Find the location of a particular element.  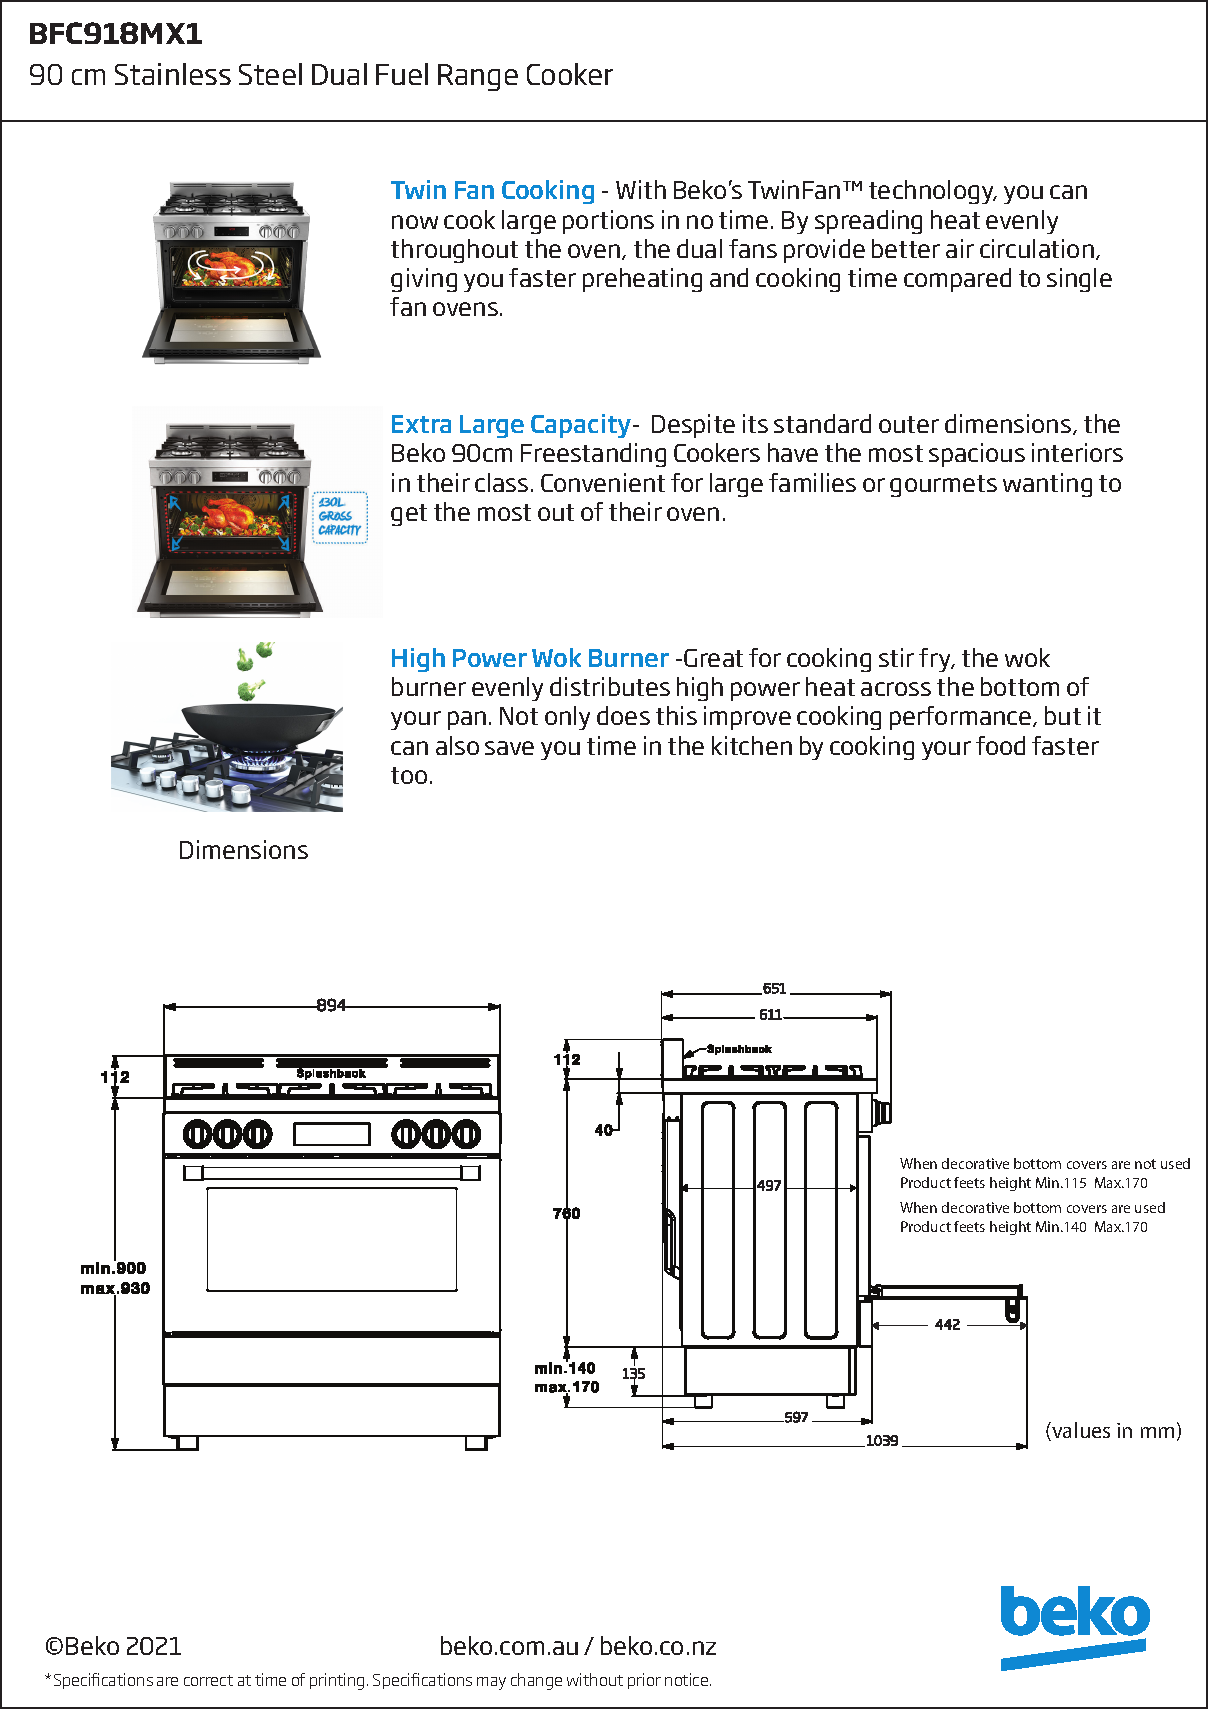

portions is located at coordinates (608, 222).
